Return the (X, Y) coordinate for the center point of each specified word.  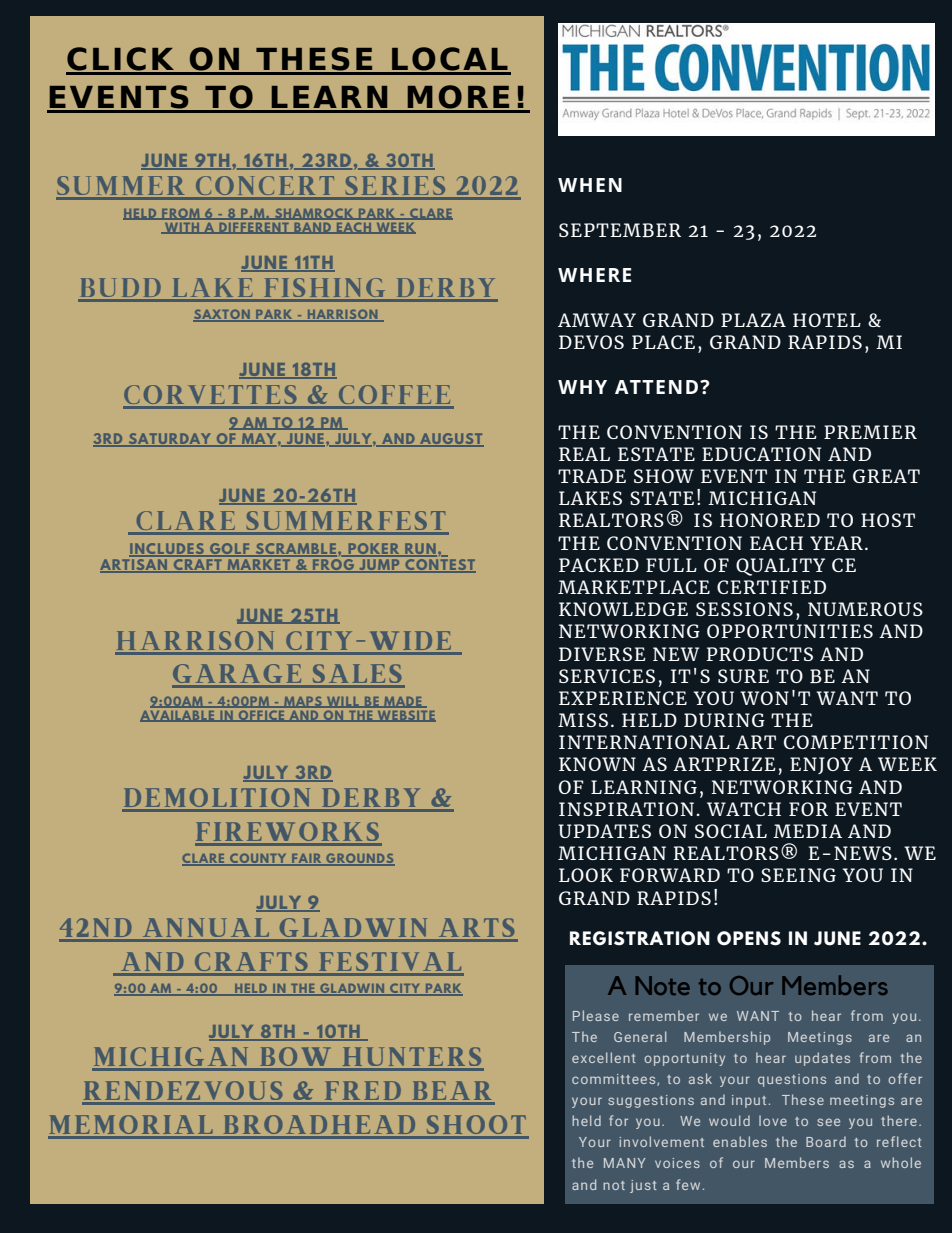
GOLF (230, 549)
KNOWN (597, 764)
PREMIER (870, 432)
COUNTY (258, 859)
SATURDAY (170, 440)
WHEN (590, 185)
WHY (582, 387)
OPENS (749, 938)
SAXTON (222, 315)
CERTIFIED (771, 587)
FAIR (307, 860)
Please (596, 1015)
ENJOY (821, 765)
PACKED (599, 565)
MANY (625, 1163)
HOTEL (827, 320)
